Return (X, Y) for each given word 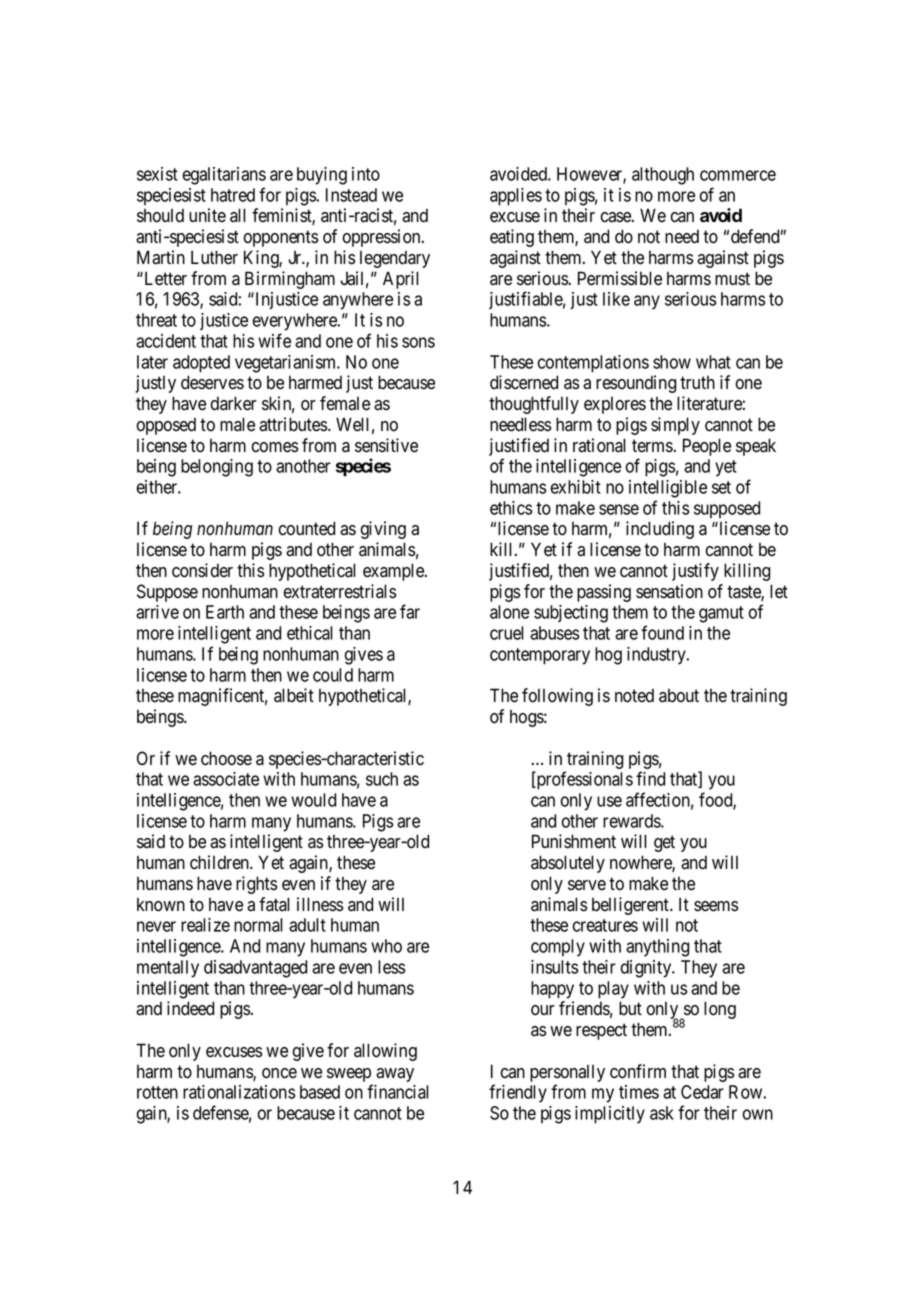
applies (516, 197)
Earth (225, 612)
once (279, 1073)
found (662, 632)
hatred (233, 195)
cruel (507, 633)
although (663, 176)
